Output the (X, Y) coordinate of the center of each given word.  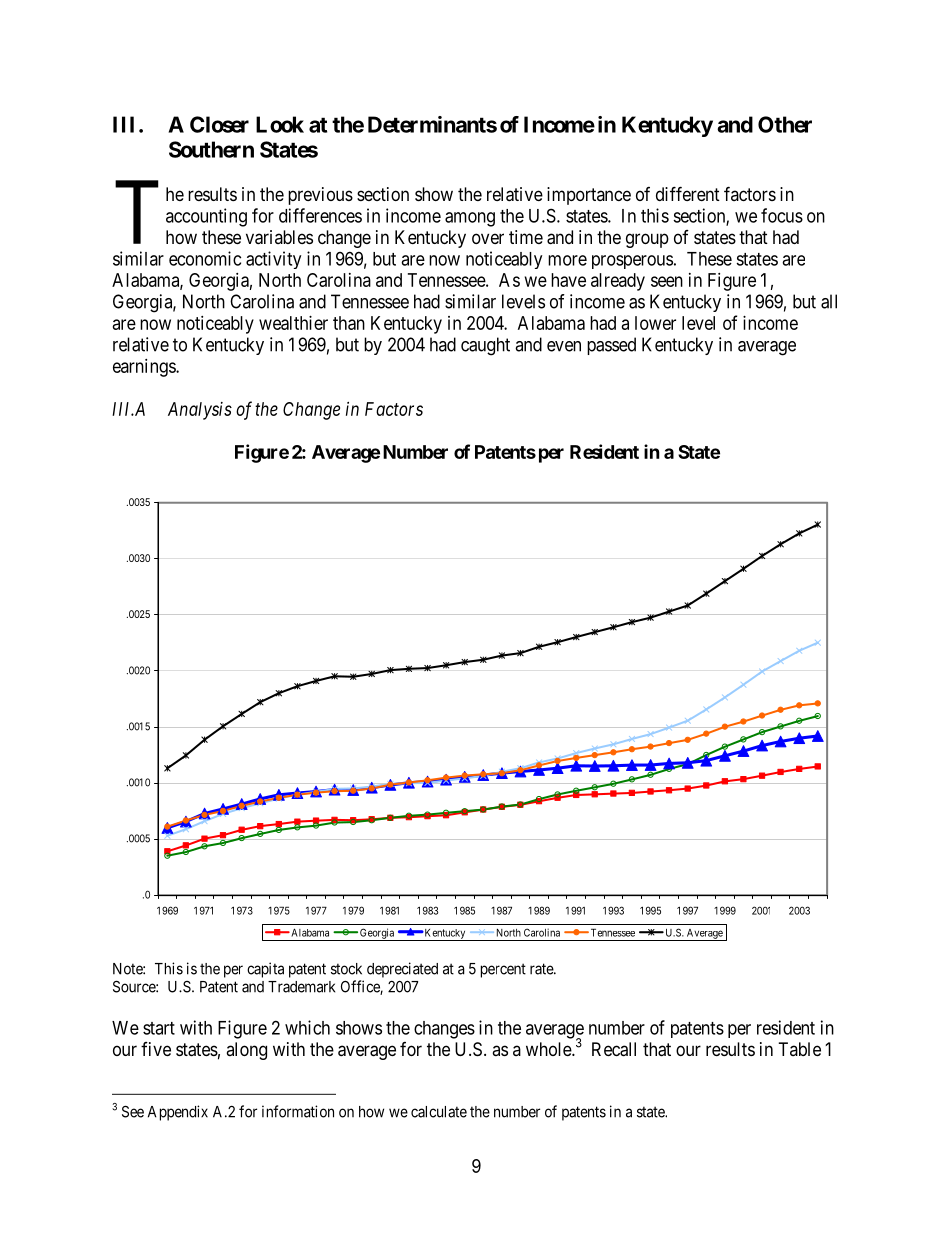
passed (611, 346)
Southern (211, 149)
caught (485, 346)
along (246, 1051)
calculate (439, 1112)
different (688, 193)
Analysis (200, 411)
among (470, 219)
